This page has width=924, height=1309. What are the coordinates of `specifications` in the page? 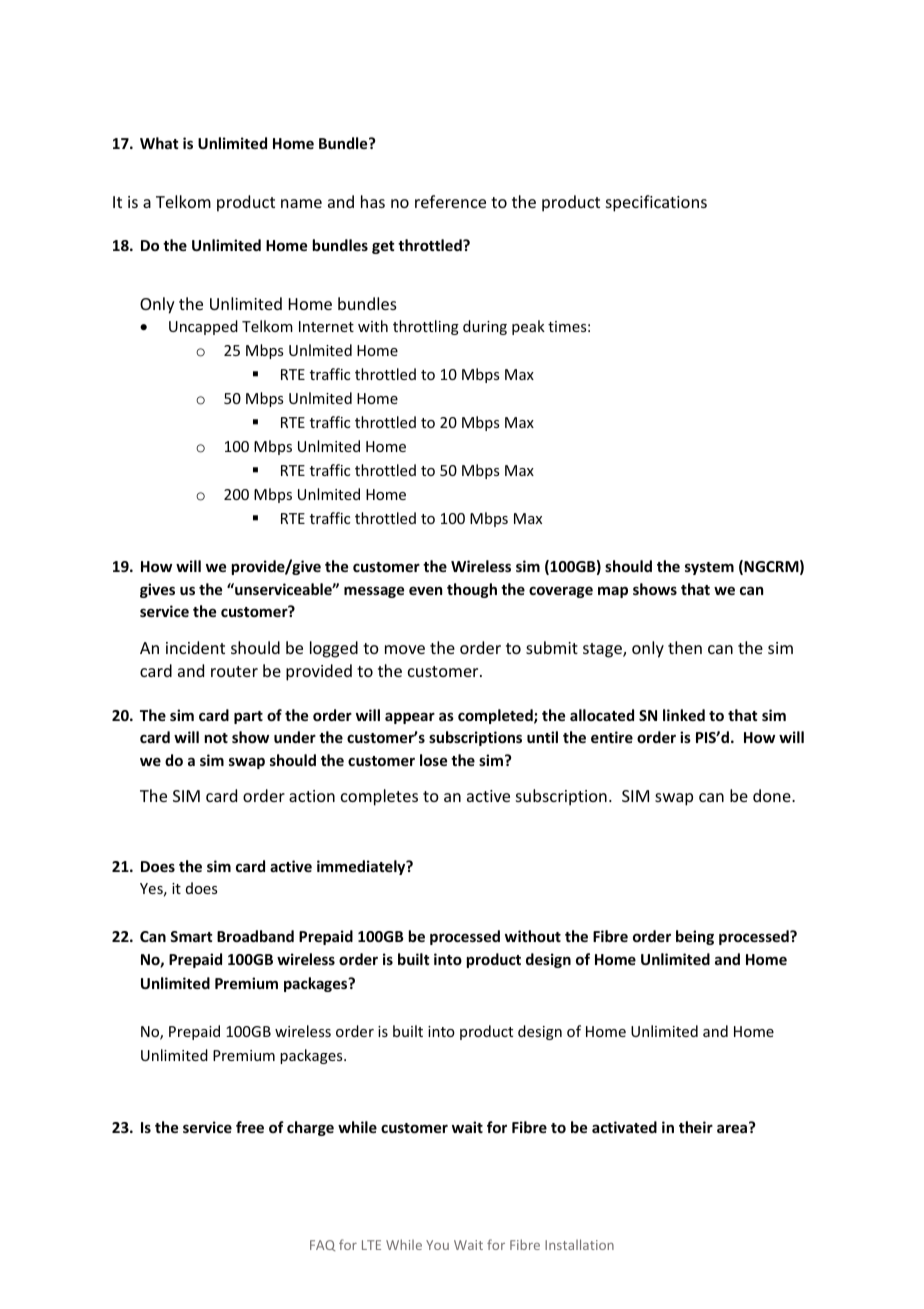 It's located at (656, 203).
